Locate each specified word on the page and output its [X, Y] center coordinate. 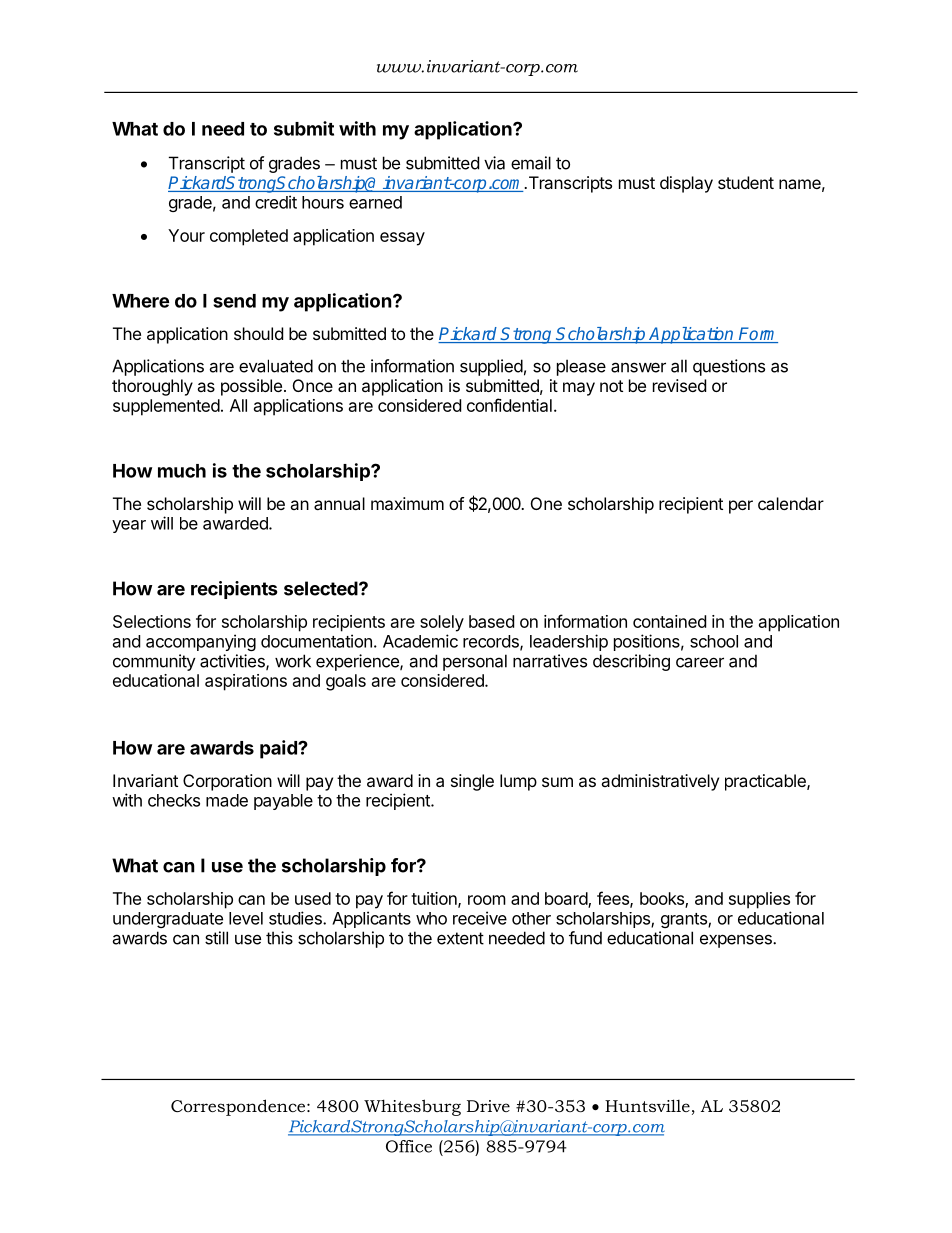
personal [475, 662]
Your [186, 235]
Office [409, 1146]
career [700, 662]
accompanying [201, 642]
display [686, 184]
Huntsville [647, 1105]
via [494, 163]
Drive [488, 1106]
